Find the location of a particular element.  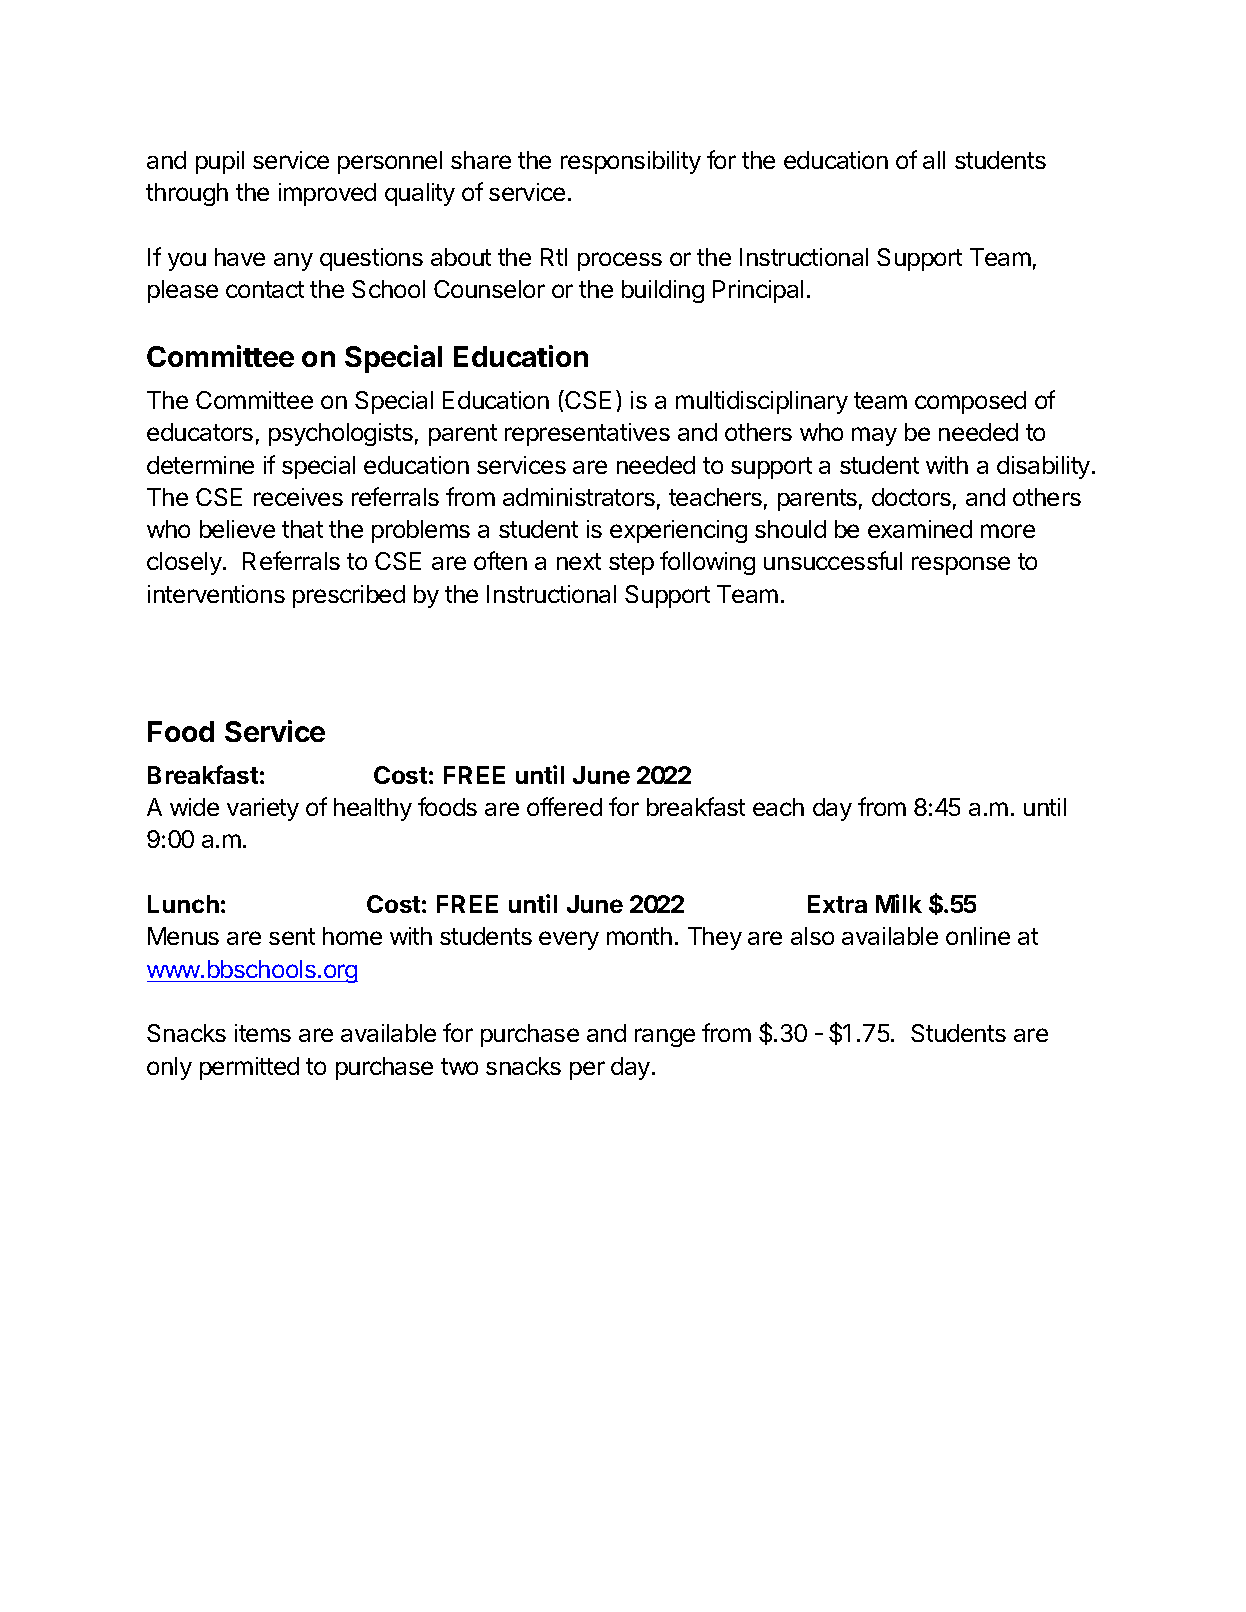

step is located at coordinates (631, 564).
